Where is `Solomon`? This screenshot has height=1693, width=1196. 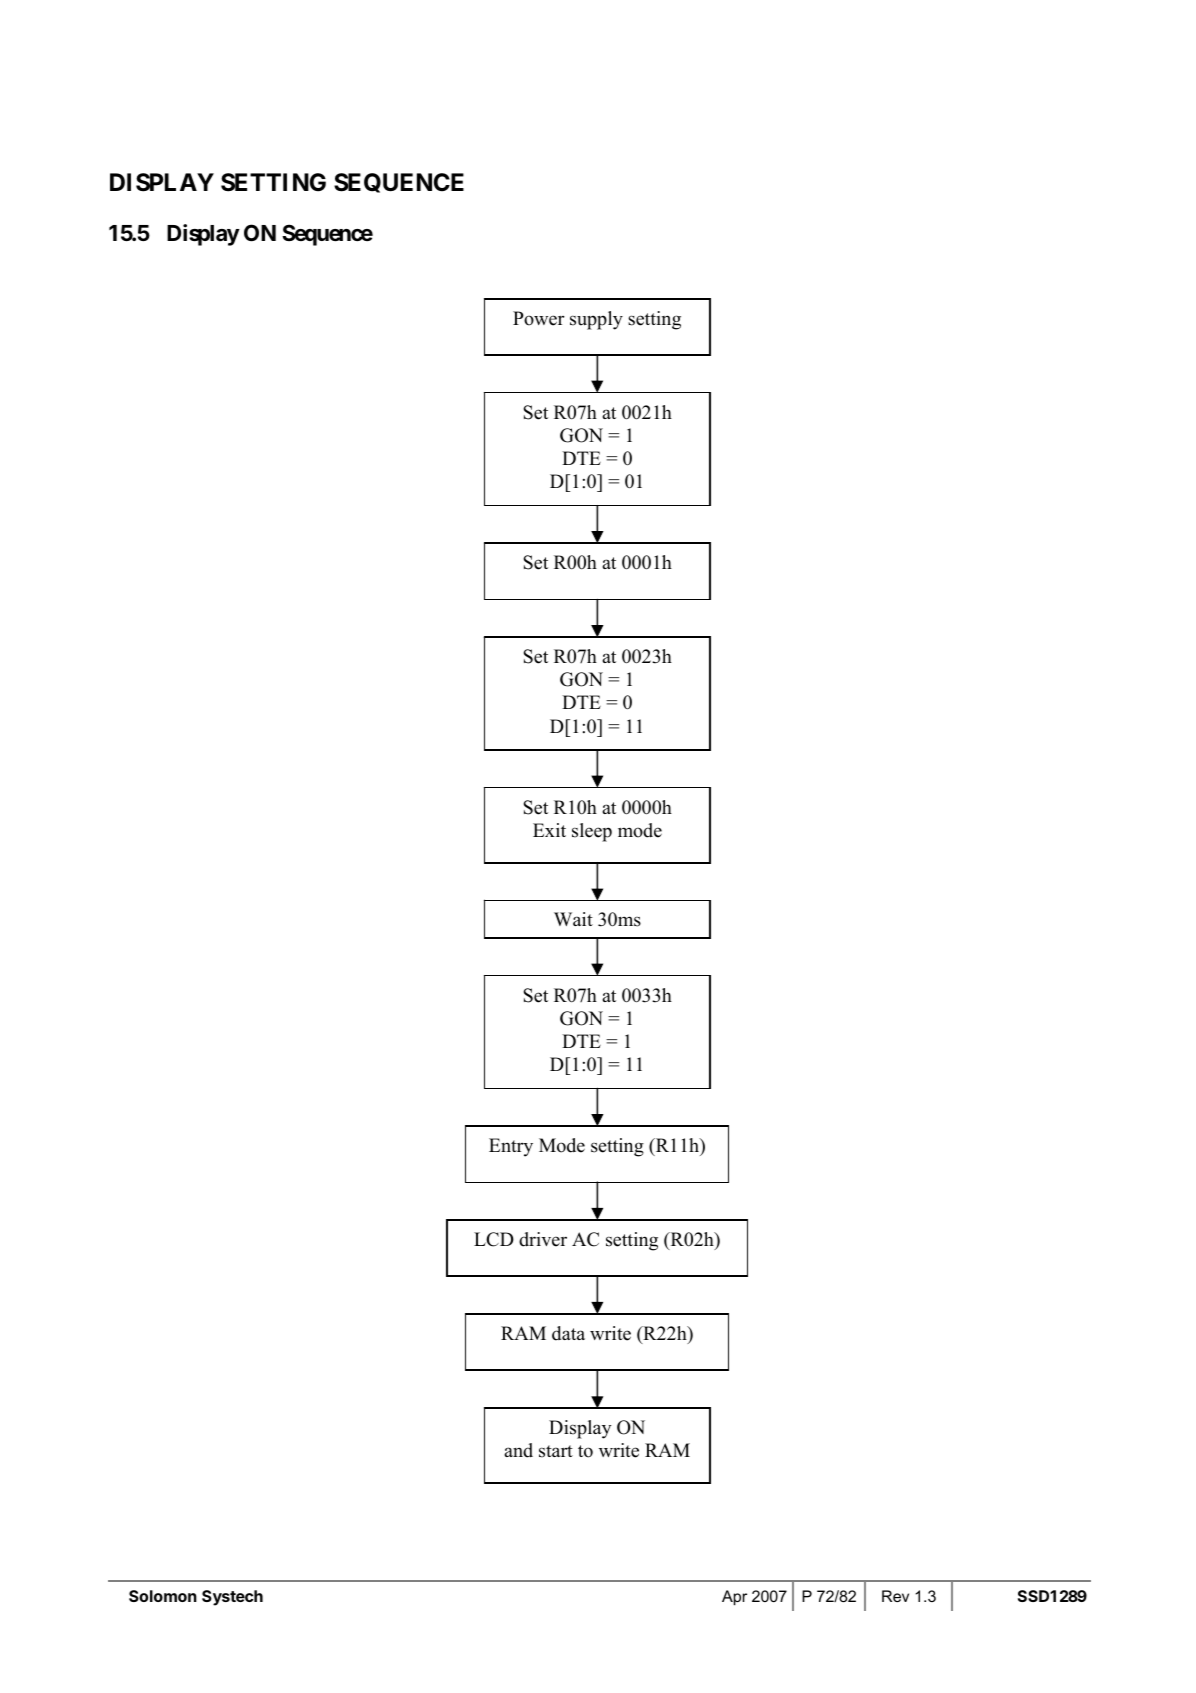 Solomon is located at coordinates (163, 1596).
